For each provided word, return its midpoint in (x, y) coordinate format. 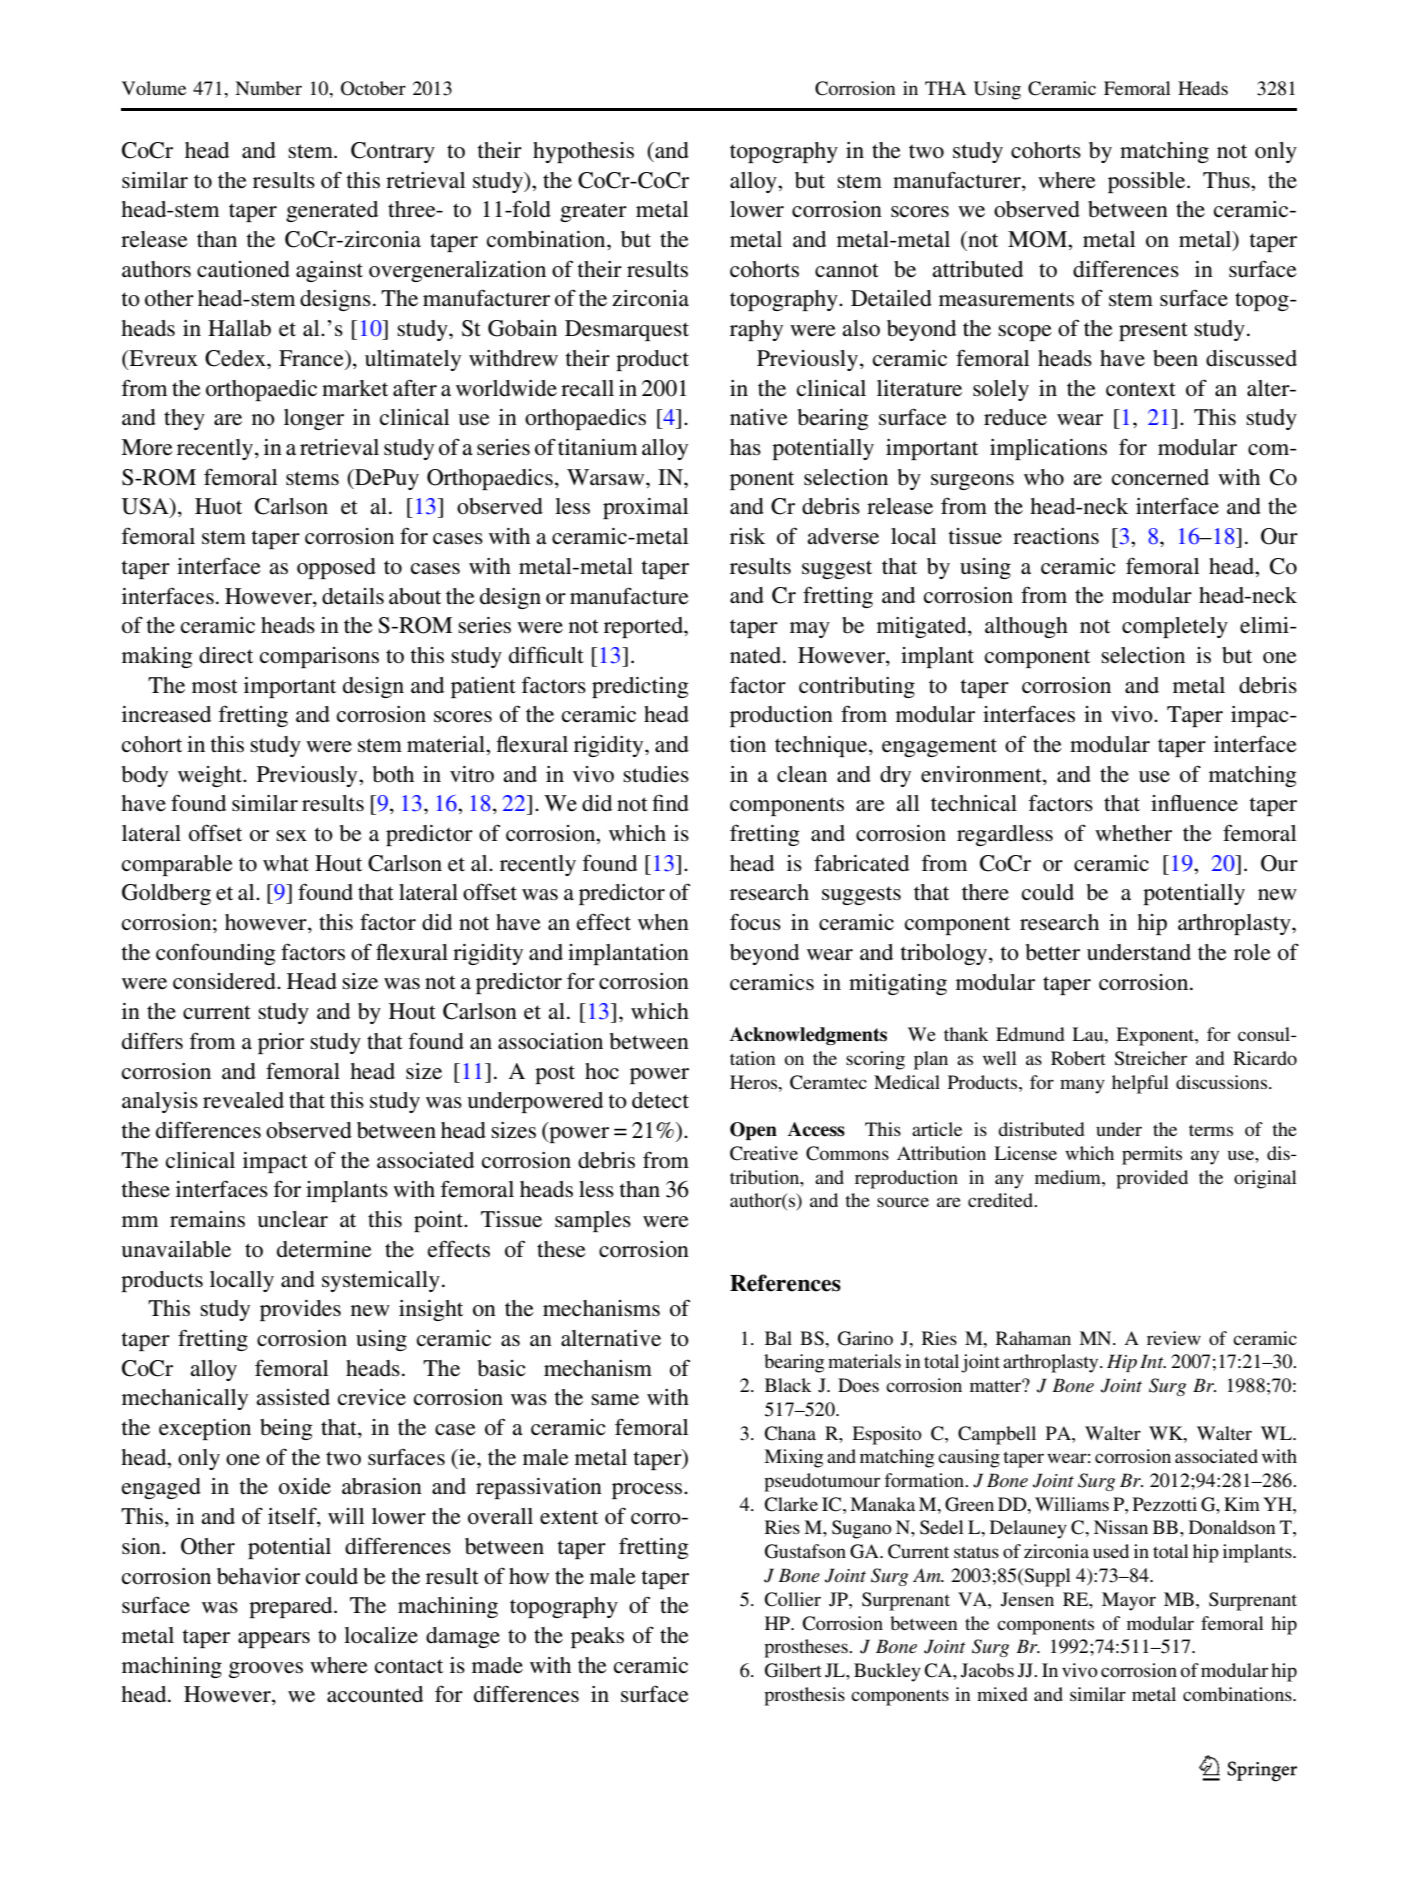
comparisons (319, 657)
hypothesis (583, 152)
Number (268, 88)
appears (274, 1640)
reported (645, 627)
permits (1152, 1155)
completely (1175, 627)
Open (753, 1131)
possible (1148, 182)
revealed (243, 1100)
